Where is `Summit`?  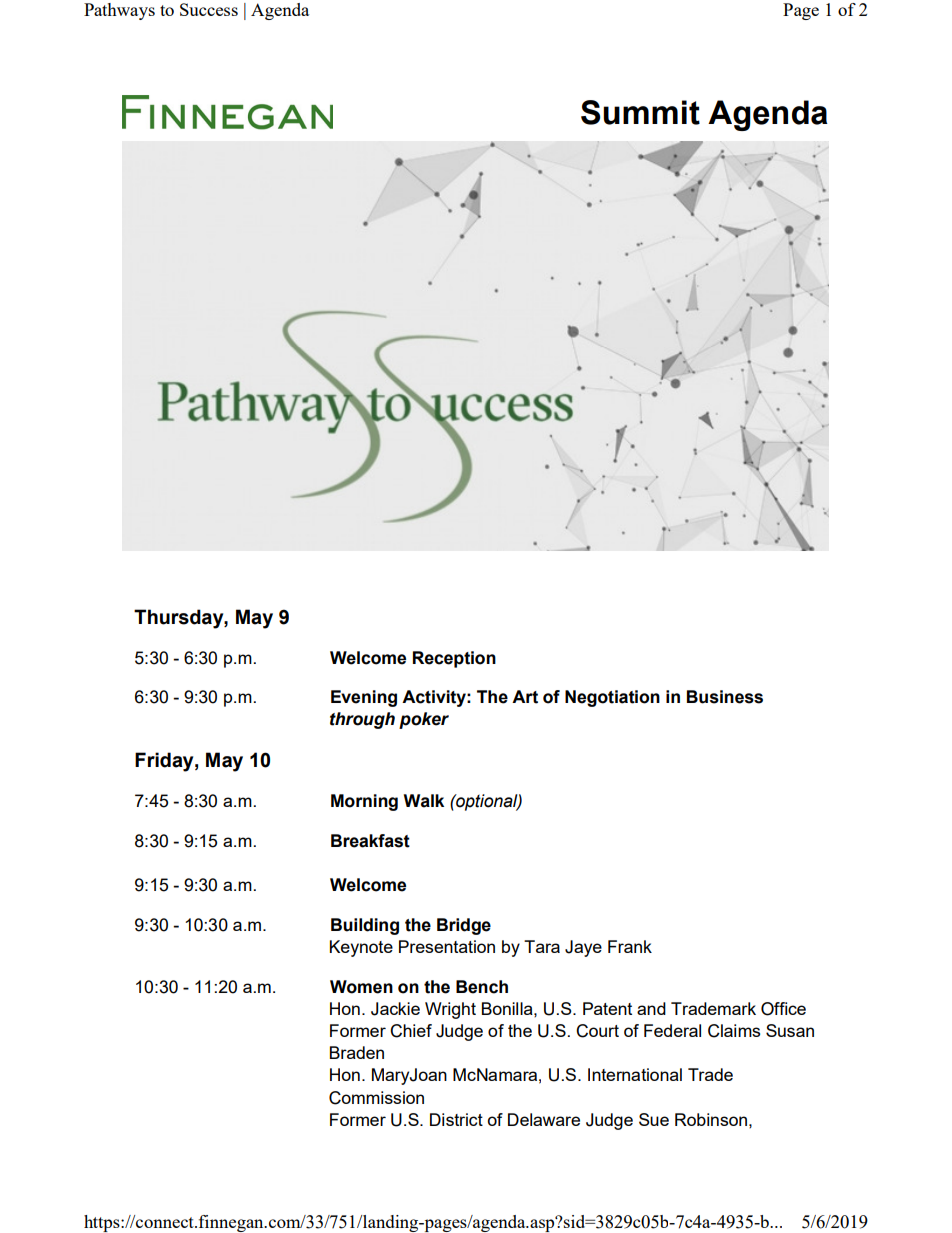 Summit is located at coordinates (640, 112).
